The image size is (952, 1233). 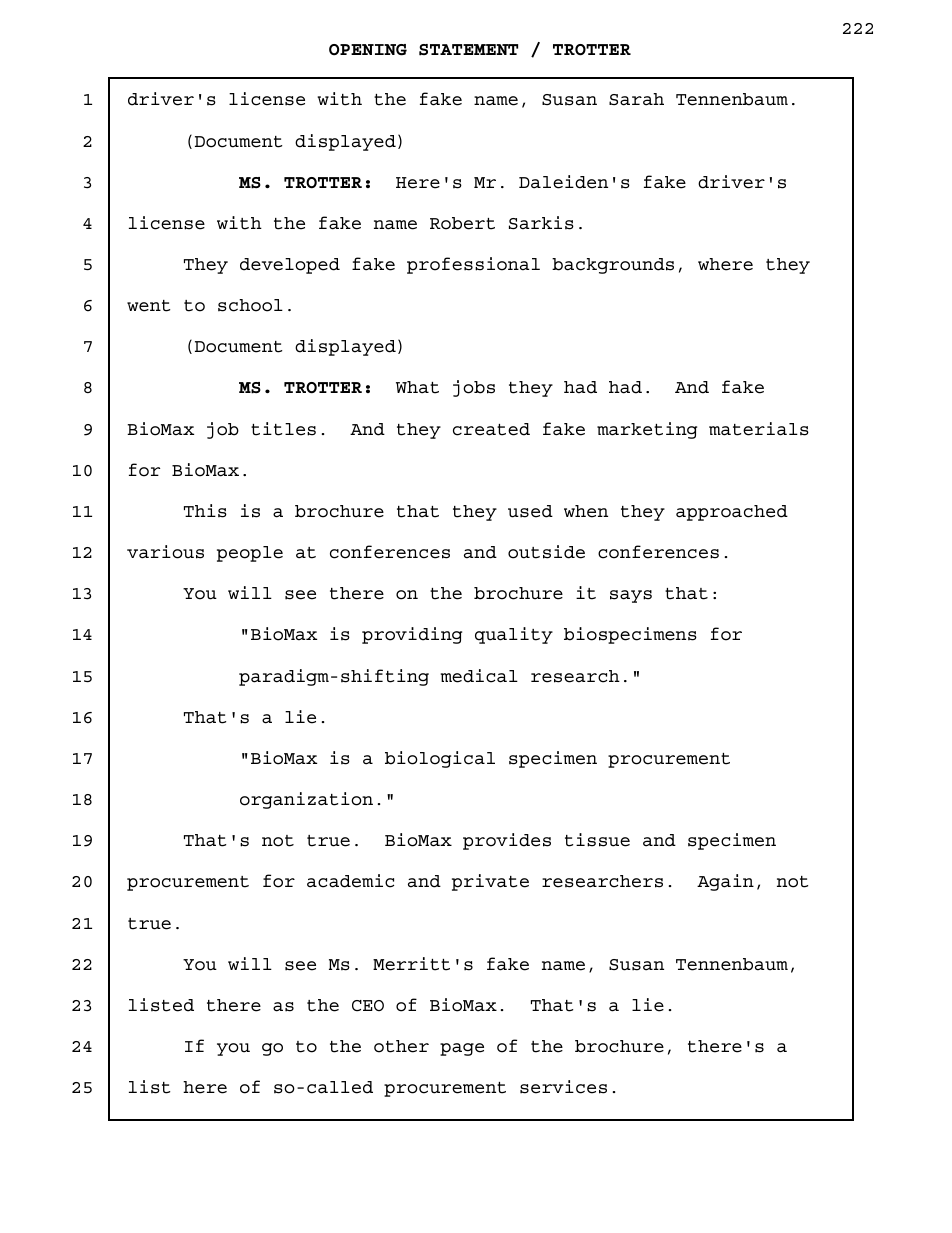 What do you see at coordinates (597, 840) in the screenshot?
I see `tissue` at bounding box center [597, 840].
